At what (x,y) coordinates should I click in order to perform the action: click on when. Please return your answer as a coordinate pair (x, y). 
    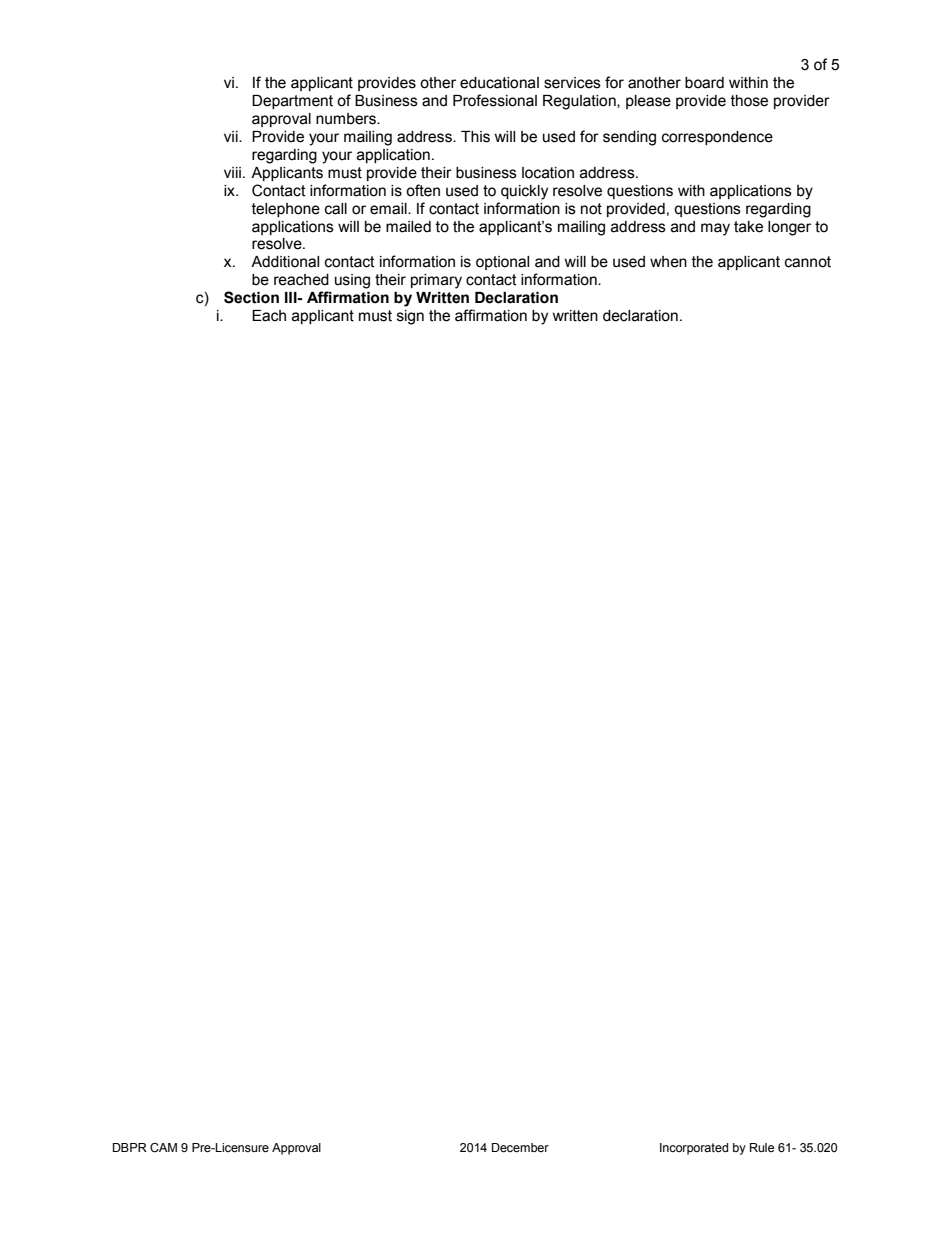
    Looking at the image, I should click on (668, 262).
